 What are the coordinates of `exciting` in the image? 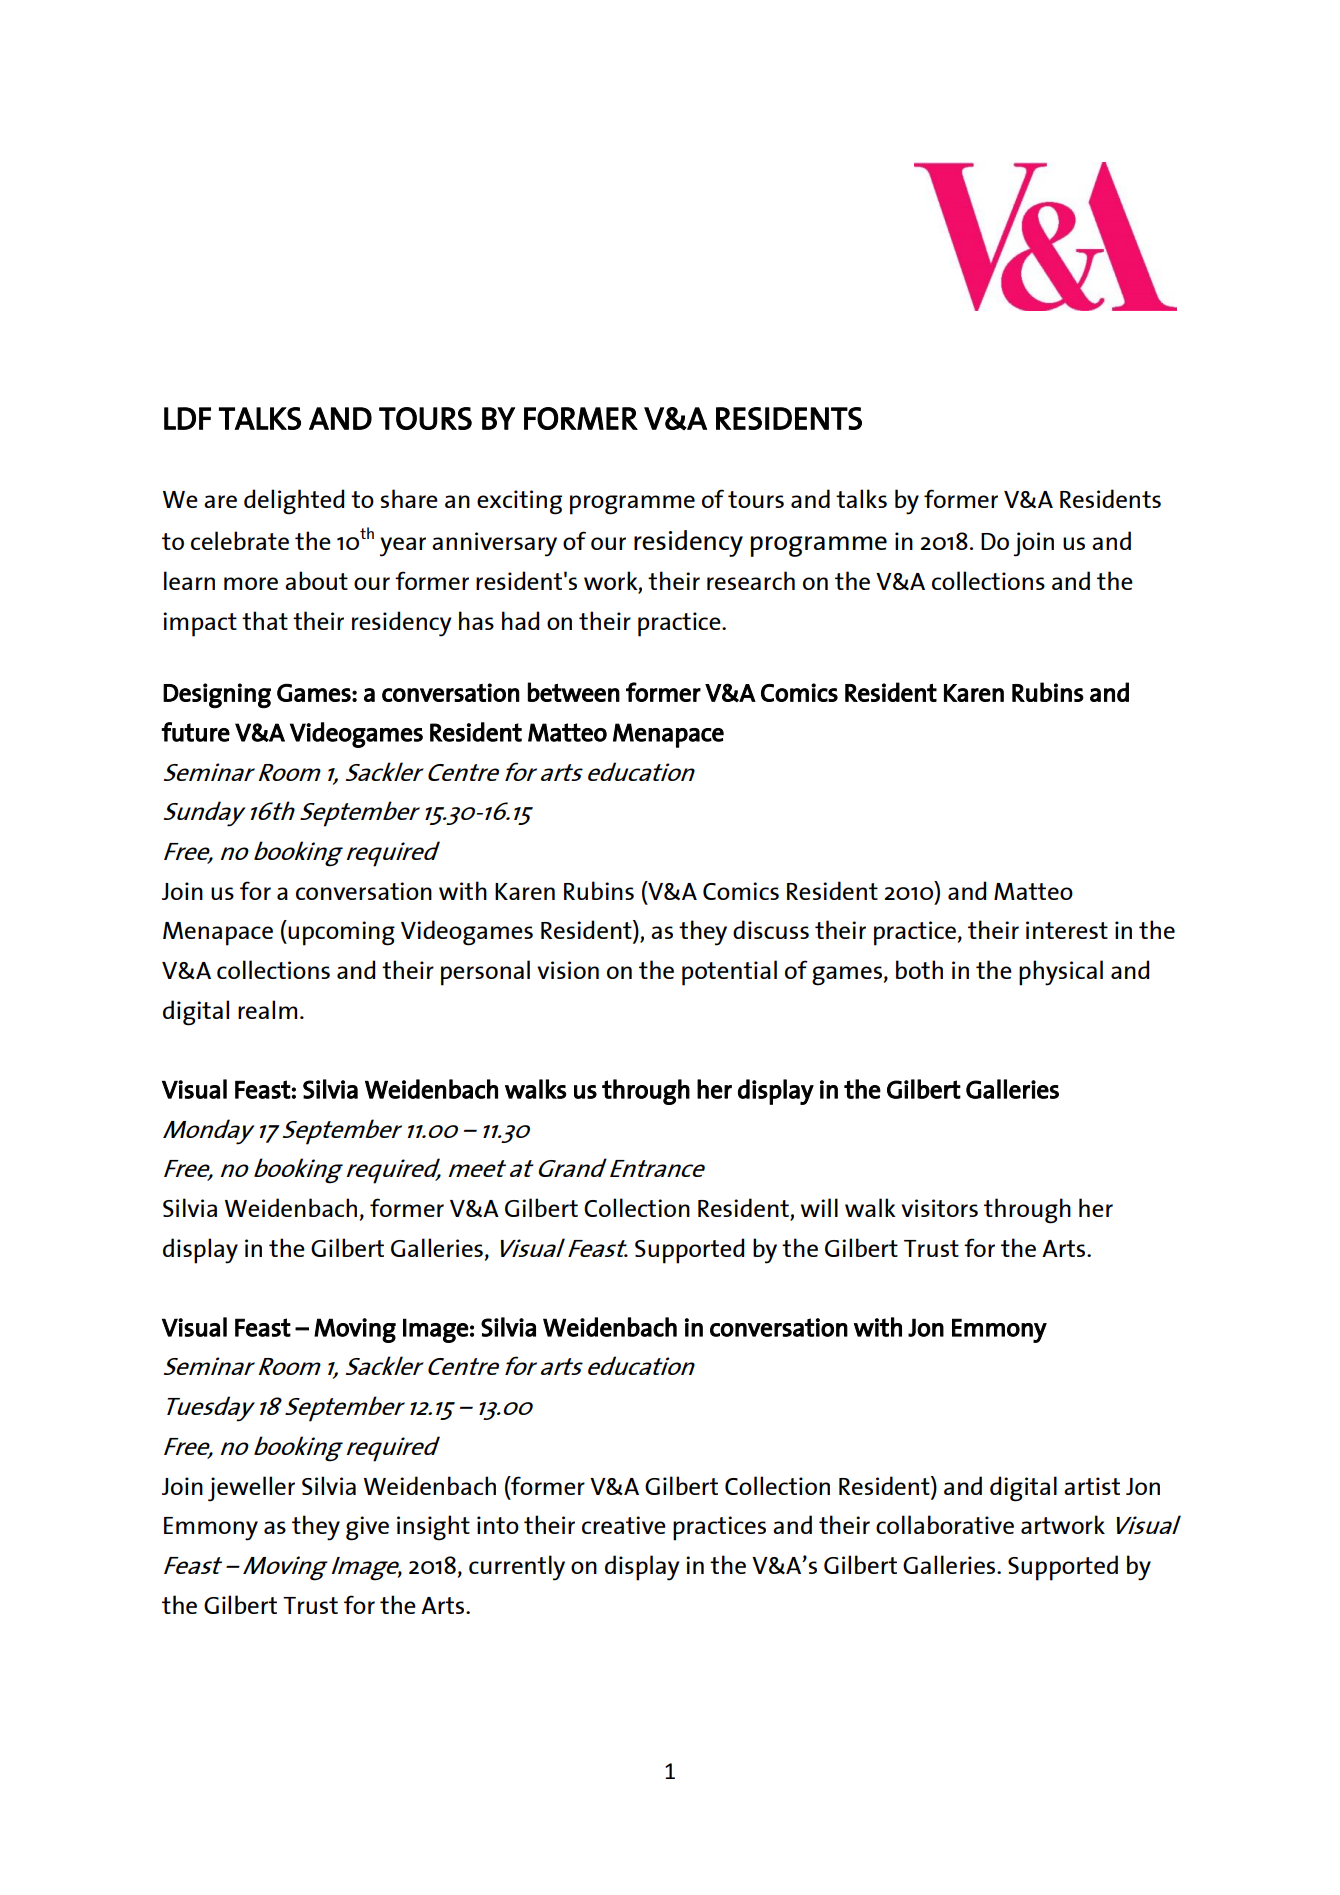 It's located at (519, 502).
